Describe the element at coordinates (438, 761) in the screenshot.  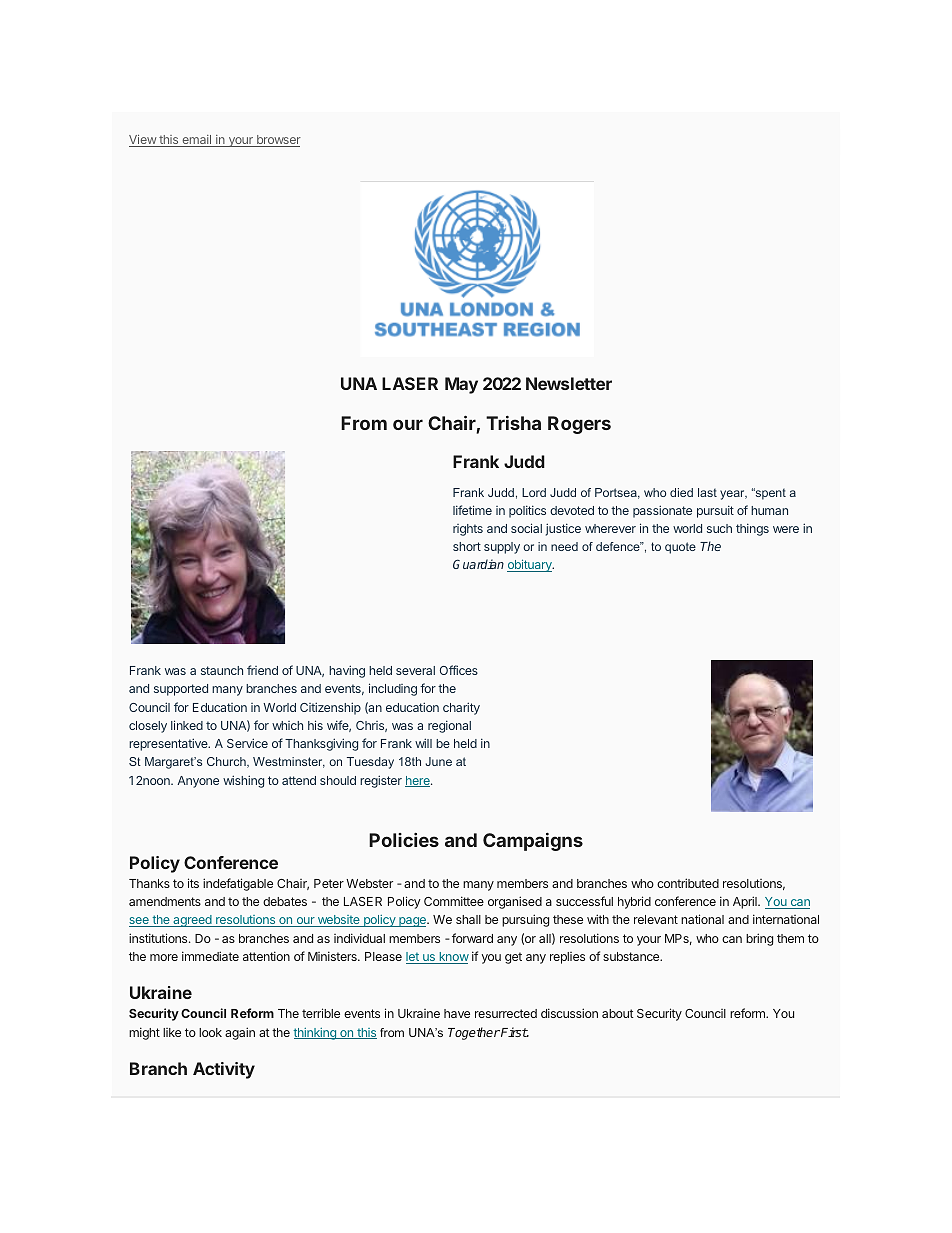
I see `June` at that location.
